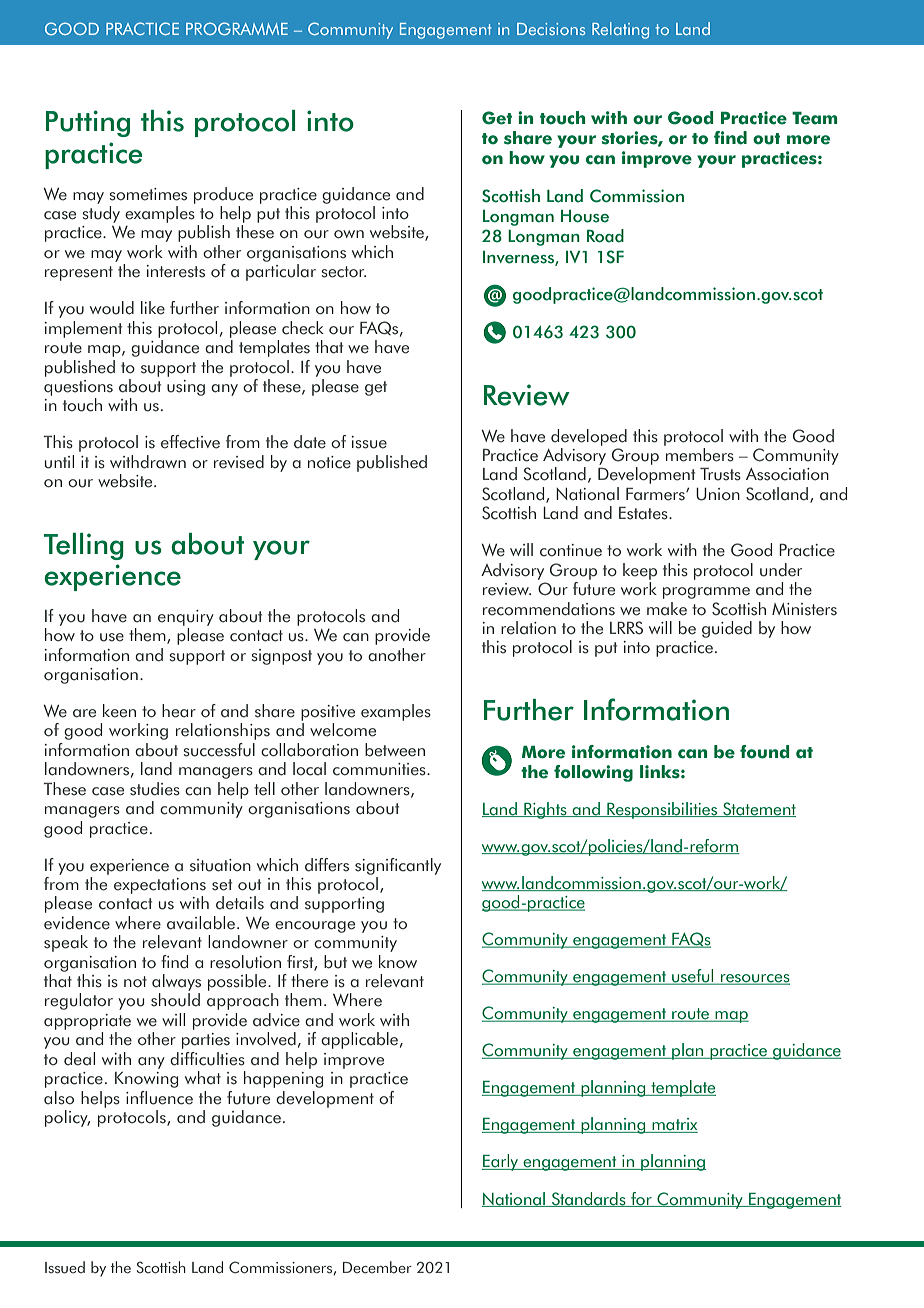 The width and height of the image is (924, 1308). Describe the element at coordinates (88, 123) in the image. I see `Putting` at that location.
